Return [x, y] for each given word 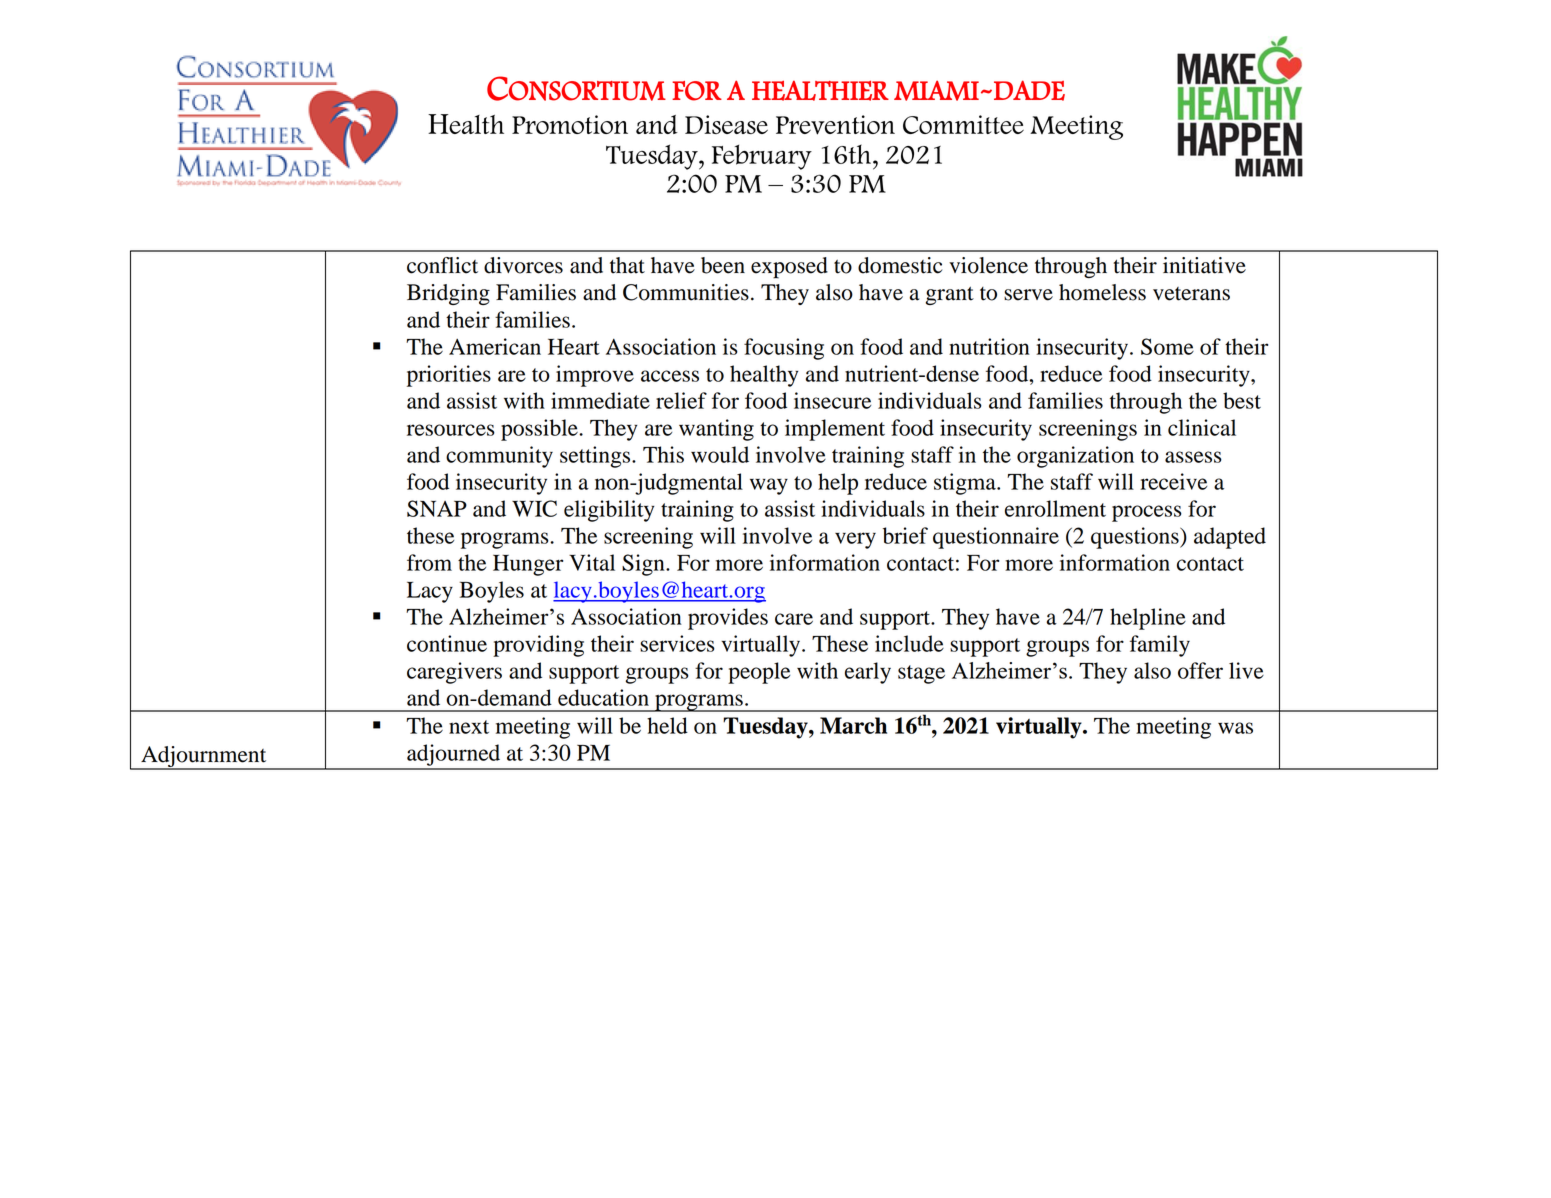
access [670, 376]
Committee [963, 124]
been [723, 265]
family [1160, 646]
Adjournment [204, 757]
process [1147, 513]
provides [728, 619]
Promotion [570, 124]
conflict [442, 265]
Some [1167, 346]
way [769, 486]
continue [447, 643]
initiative [1204, 265]
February [762, 157]
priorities [449, 376]
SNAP [437, 508]
